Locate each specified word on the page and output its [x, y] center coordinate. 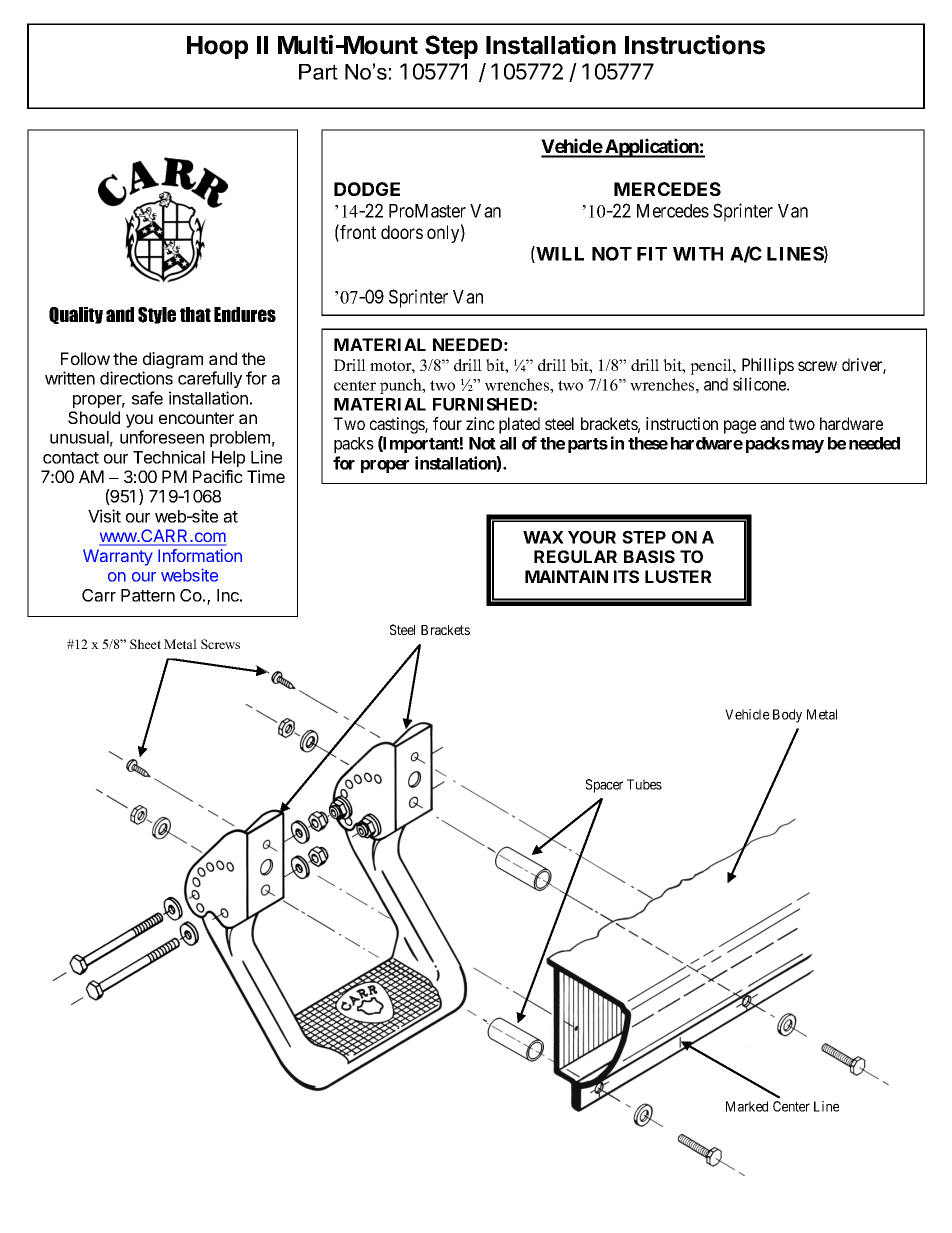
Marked [747, 1106]
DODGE [367, 189]
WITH [698, 254]
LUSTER [678, 576]
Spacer [604, 786]
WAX [543, 537]
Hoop [217, 47]
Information [200, 555]
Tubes [644, 784]
